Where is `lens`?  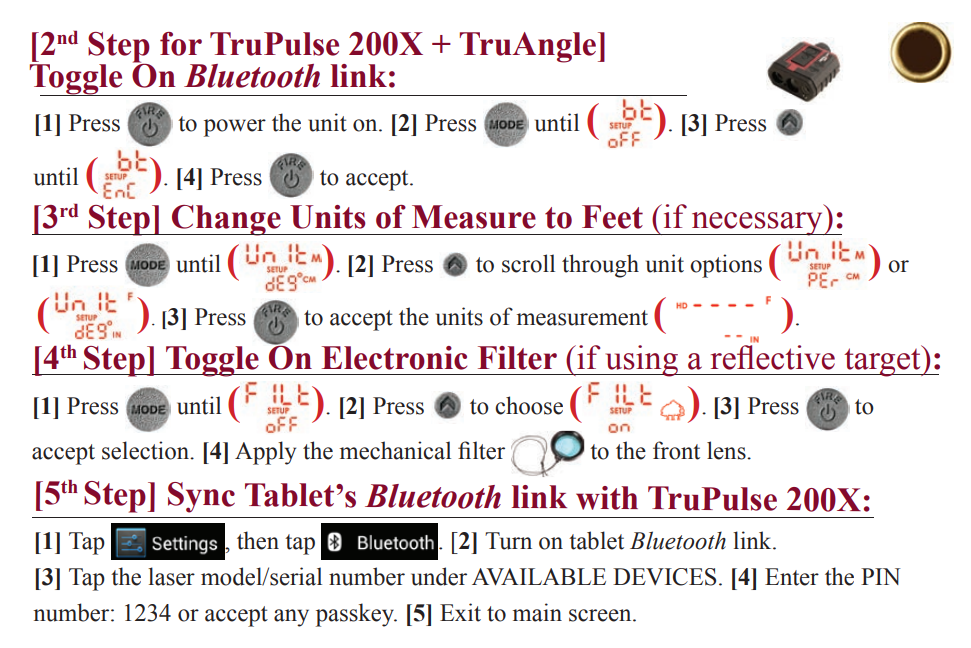 lens is located at coordinates (727, 450).
